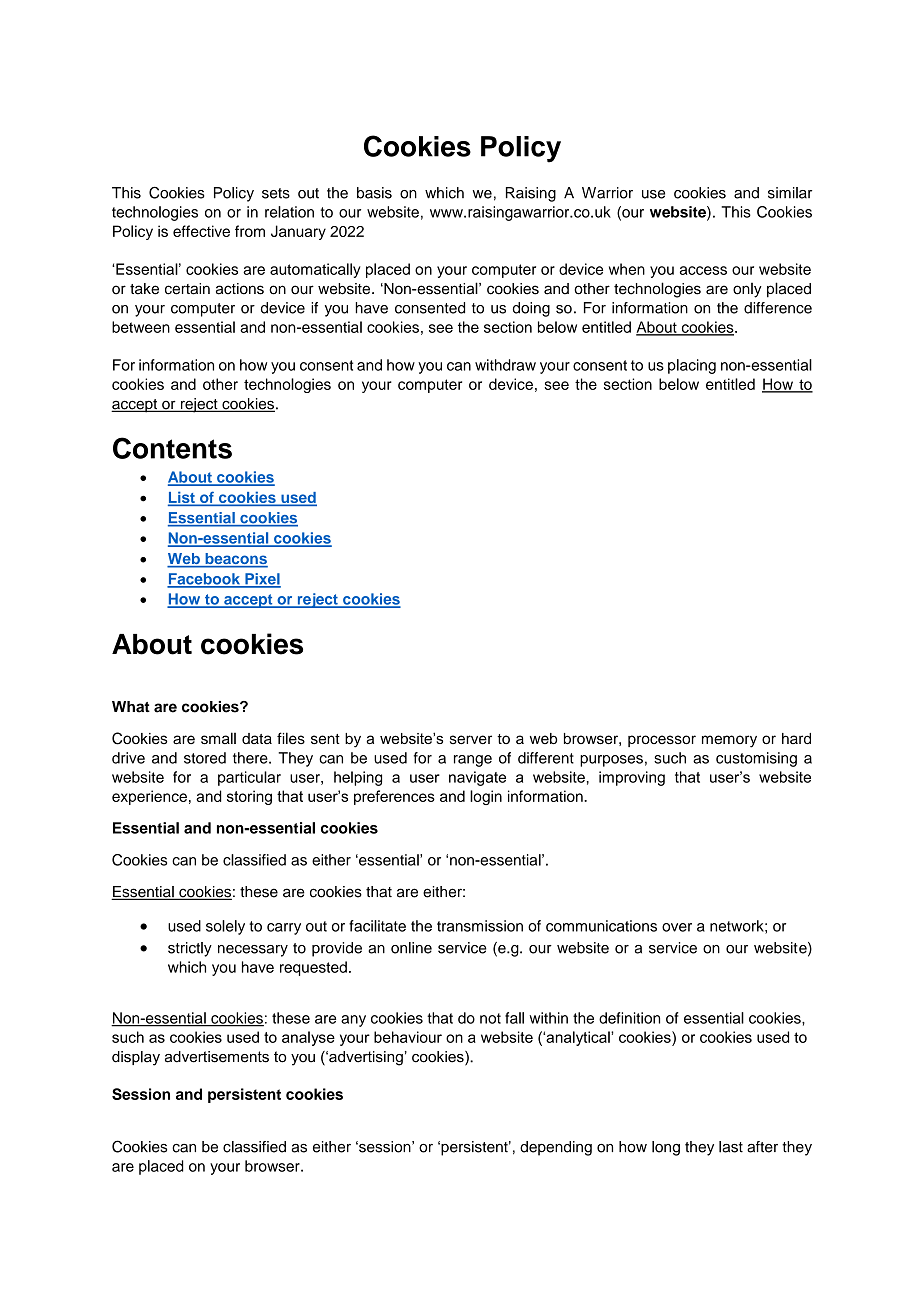  Describe the element at coordinates (131, 707) in the screenshot. I see `What` at that location.
